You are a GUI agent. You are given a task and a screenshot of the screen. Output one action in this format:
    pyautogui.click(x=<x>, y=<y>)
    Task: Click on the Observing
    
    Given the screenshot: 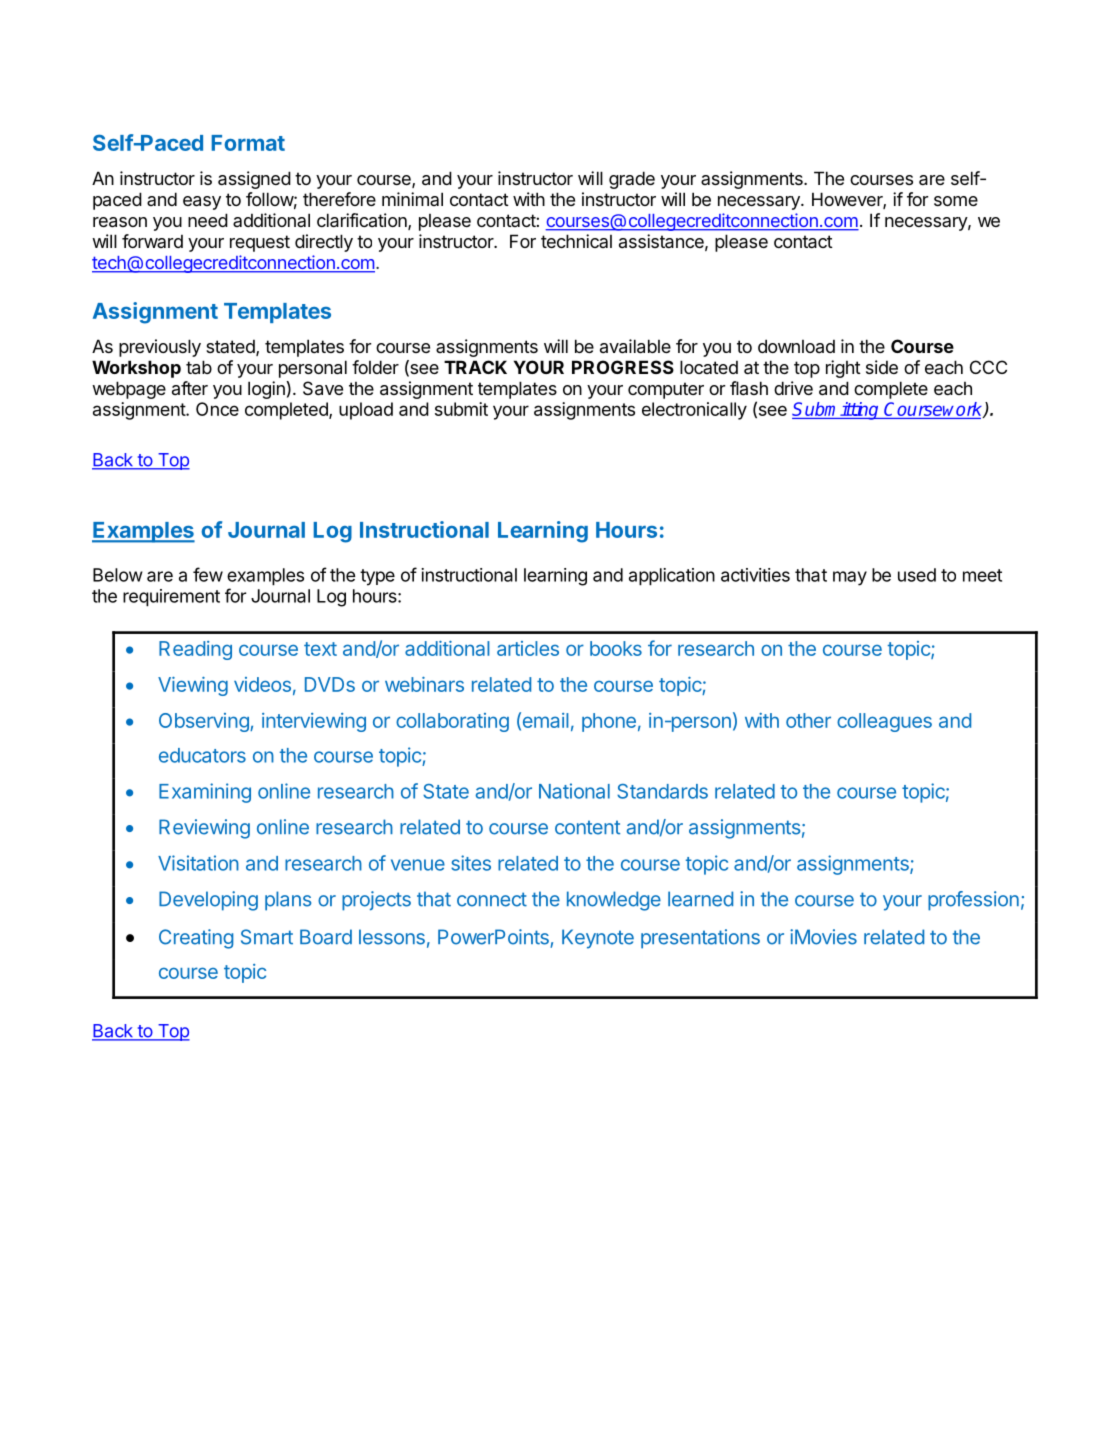 What is the action you would take?
    pyautogui.click(x=205, y=722)
